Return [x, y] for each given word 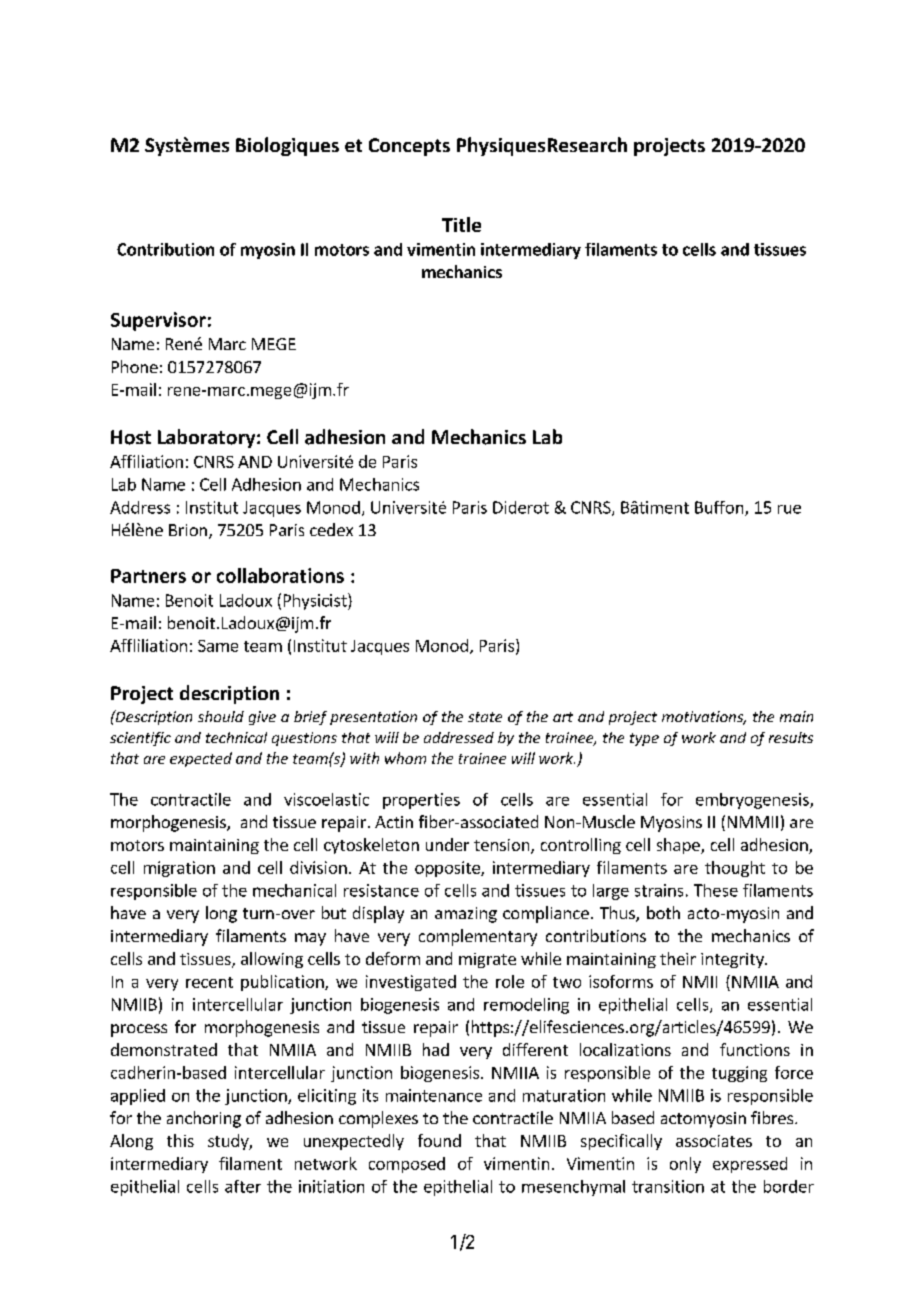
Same [218, 646]
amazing [466, 915]
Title [461, 224]
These [716, 890]
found [439, 1140]
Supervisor [158, 321]
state [485, 717]
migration [179, 869]
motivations [704, 718]
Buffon [720, 508]
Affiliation [146, 461]
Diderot [521, 507]
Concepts [409, 147]
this [180, 1140]
